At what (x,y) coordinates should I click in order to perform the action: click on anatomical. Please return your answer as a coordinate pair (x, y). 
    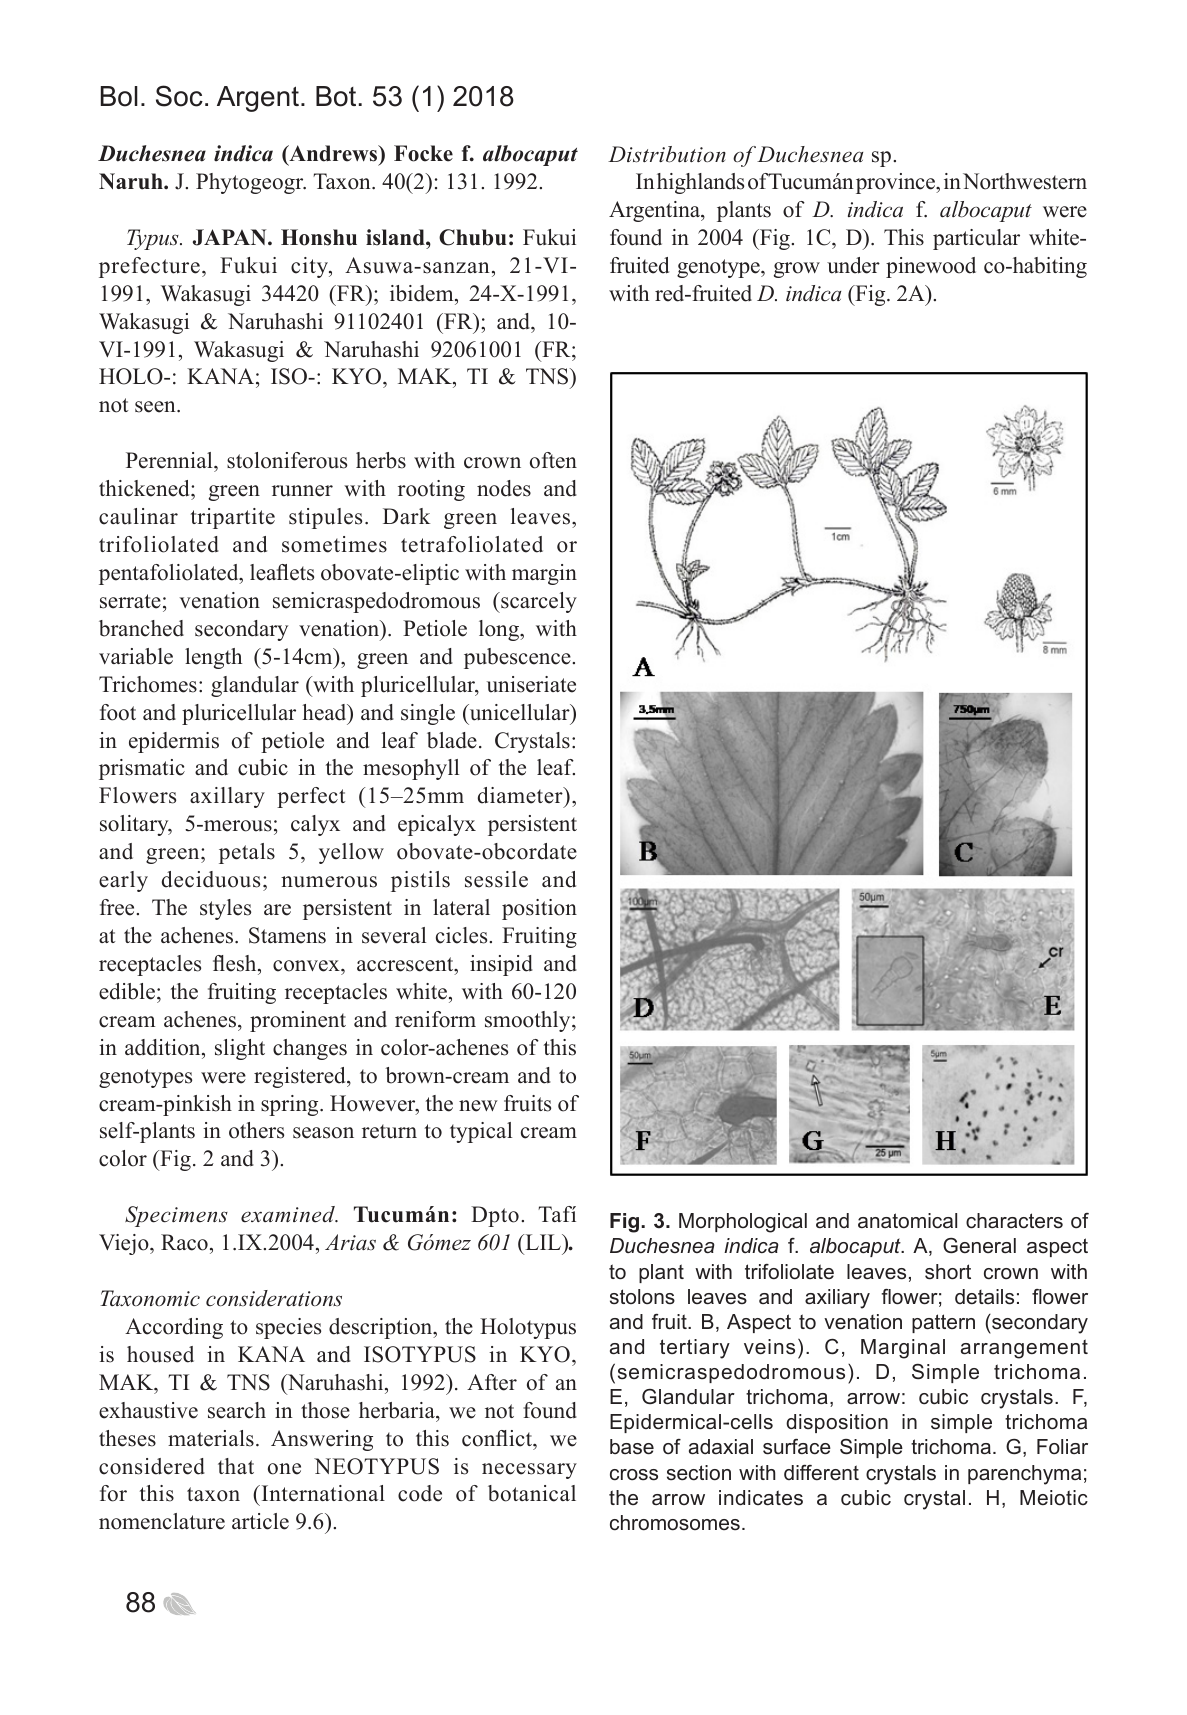
    Looking at the image, I should click on (907, 1221).
